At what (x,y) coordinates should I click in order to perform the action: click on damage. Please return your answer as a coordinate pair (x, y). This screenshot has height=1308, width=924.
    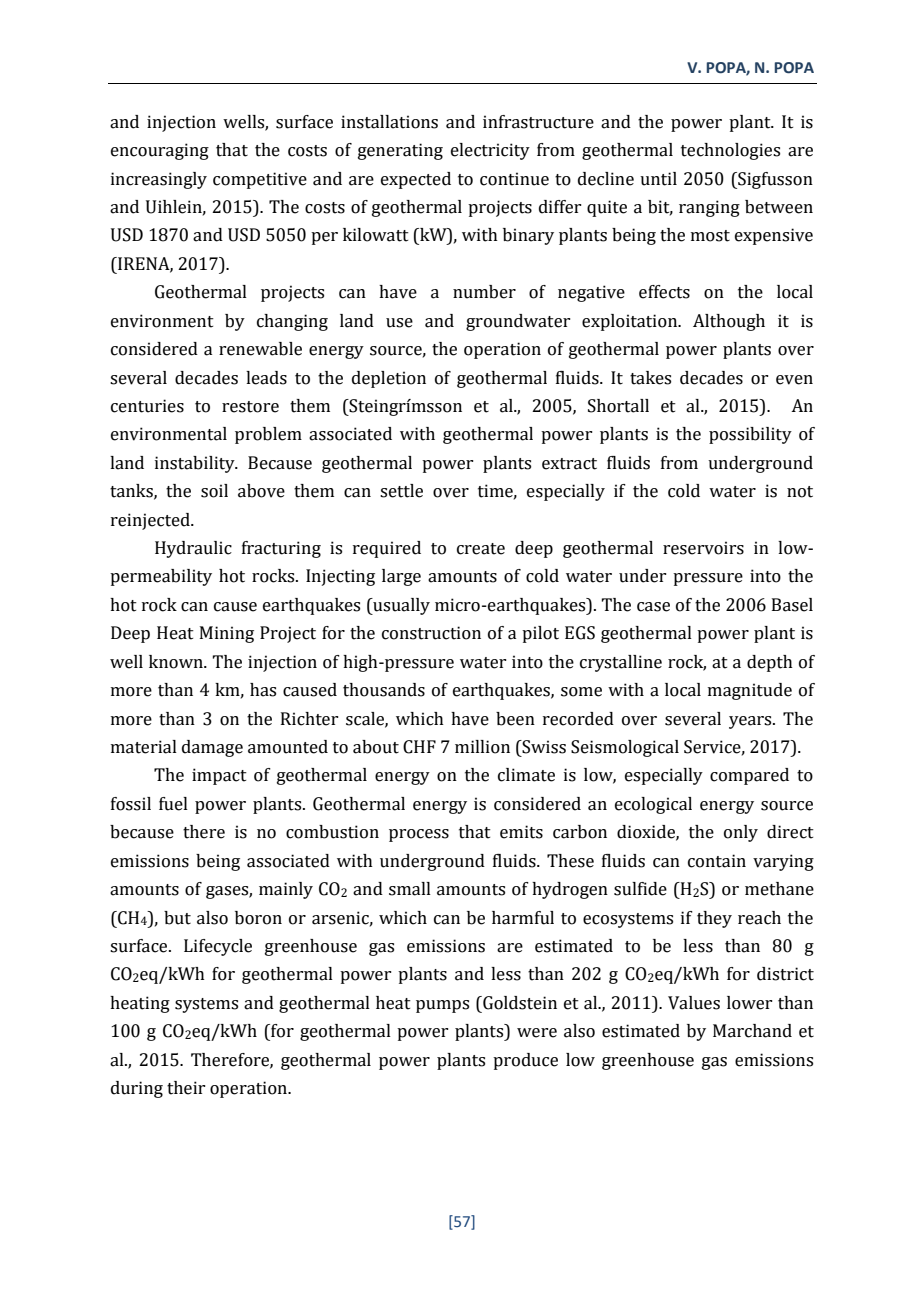
    Looking at the image, I should click on (212, 748).
